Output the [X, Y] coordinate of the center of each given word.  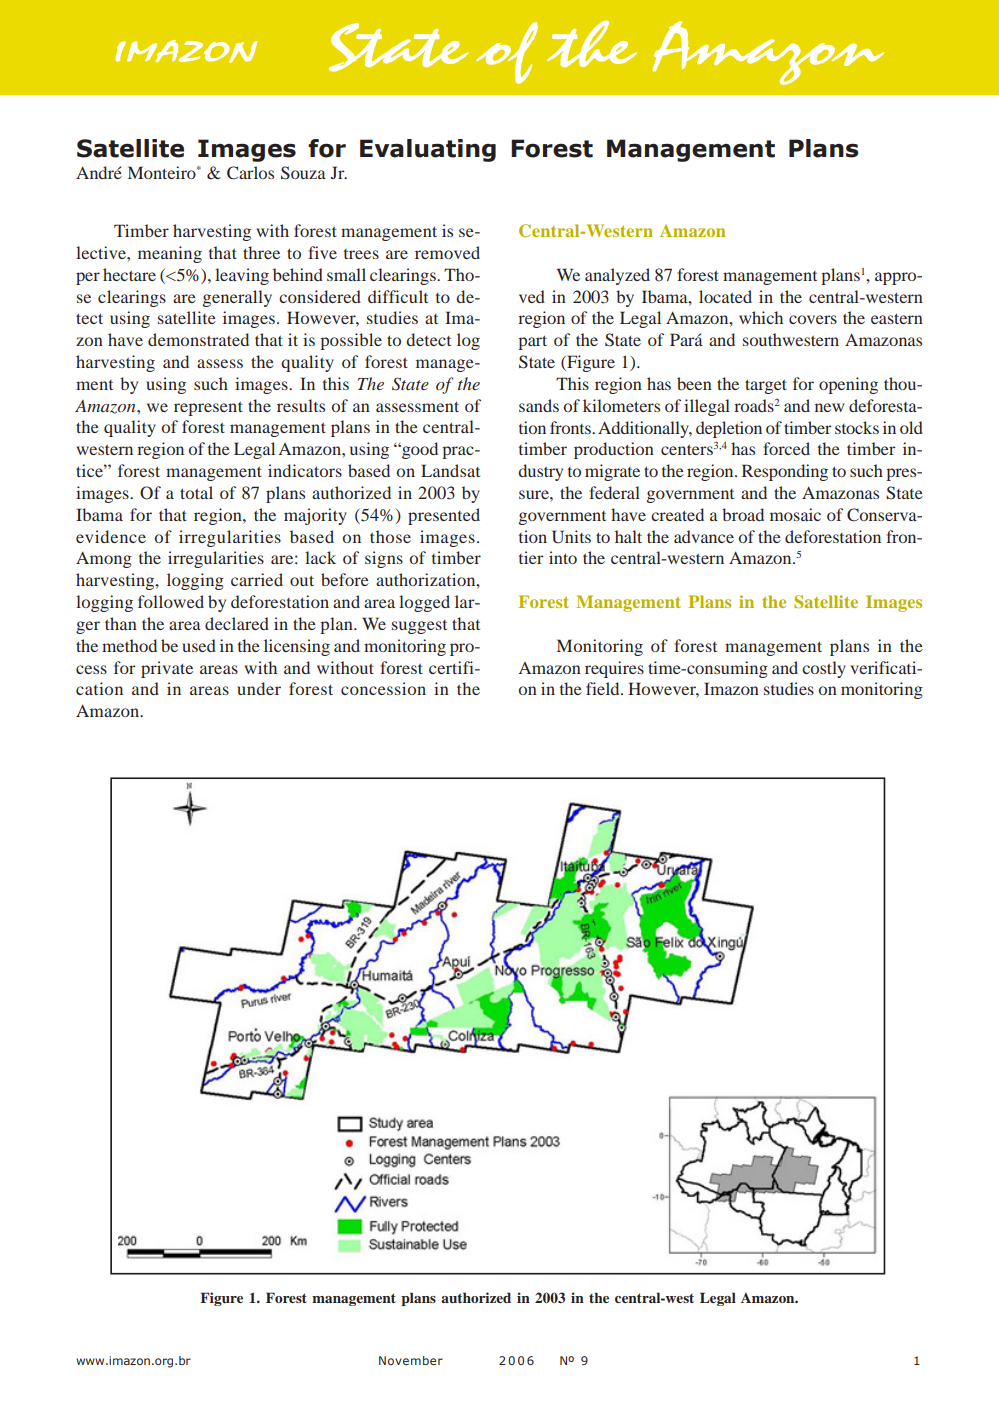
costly [824, 669]
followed [171, 601]
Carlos [250, 173]
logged [424, 603]
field [604, 688]
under [259, 688]
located [725, 296]
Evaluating [428, 150]
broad [743, 514]
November [411, 1360]
